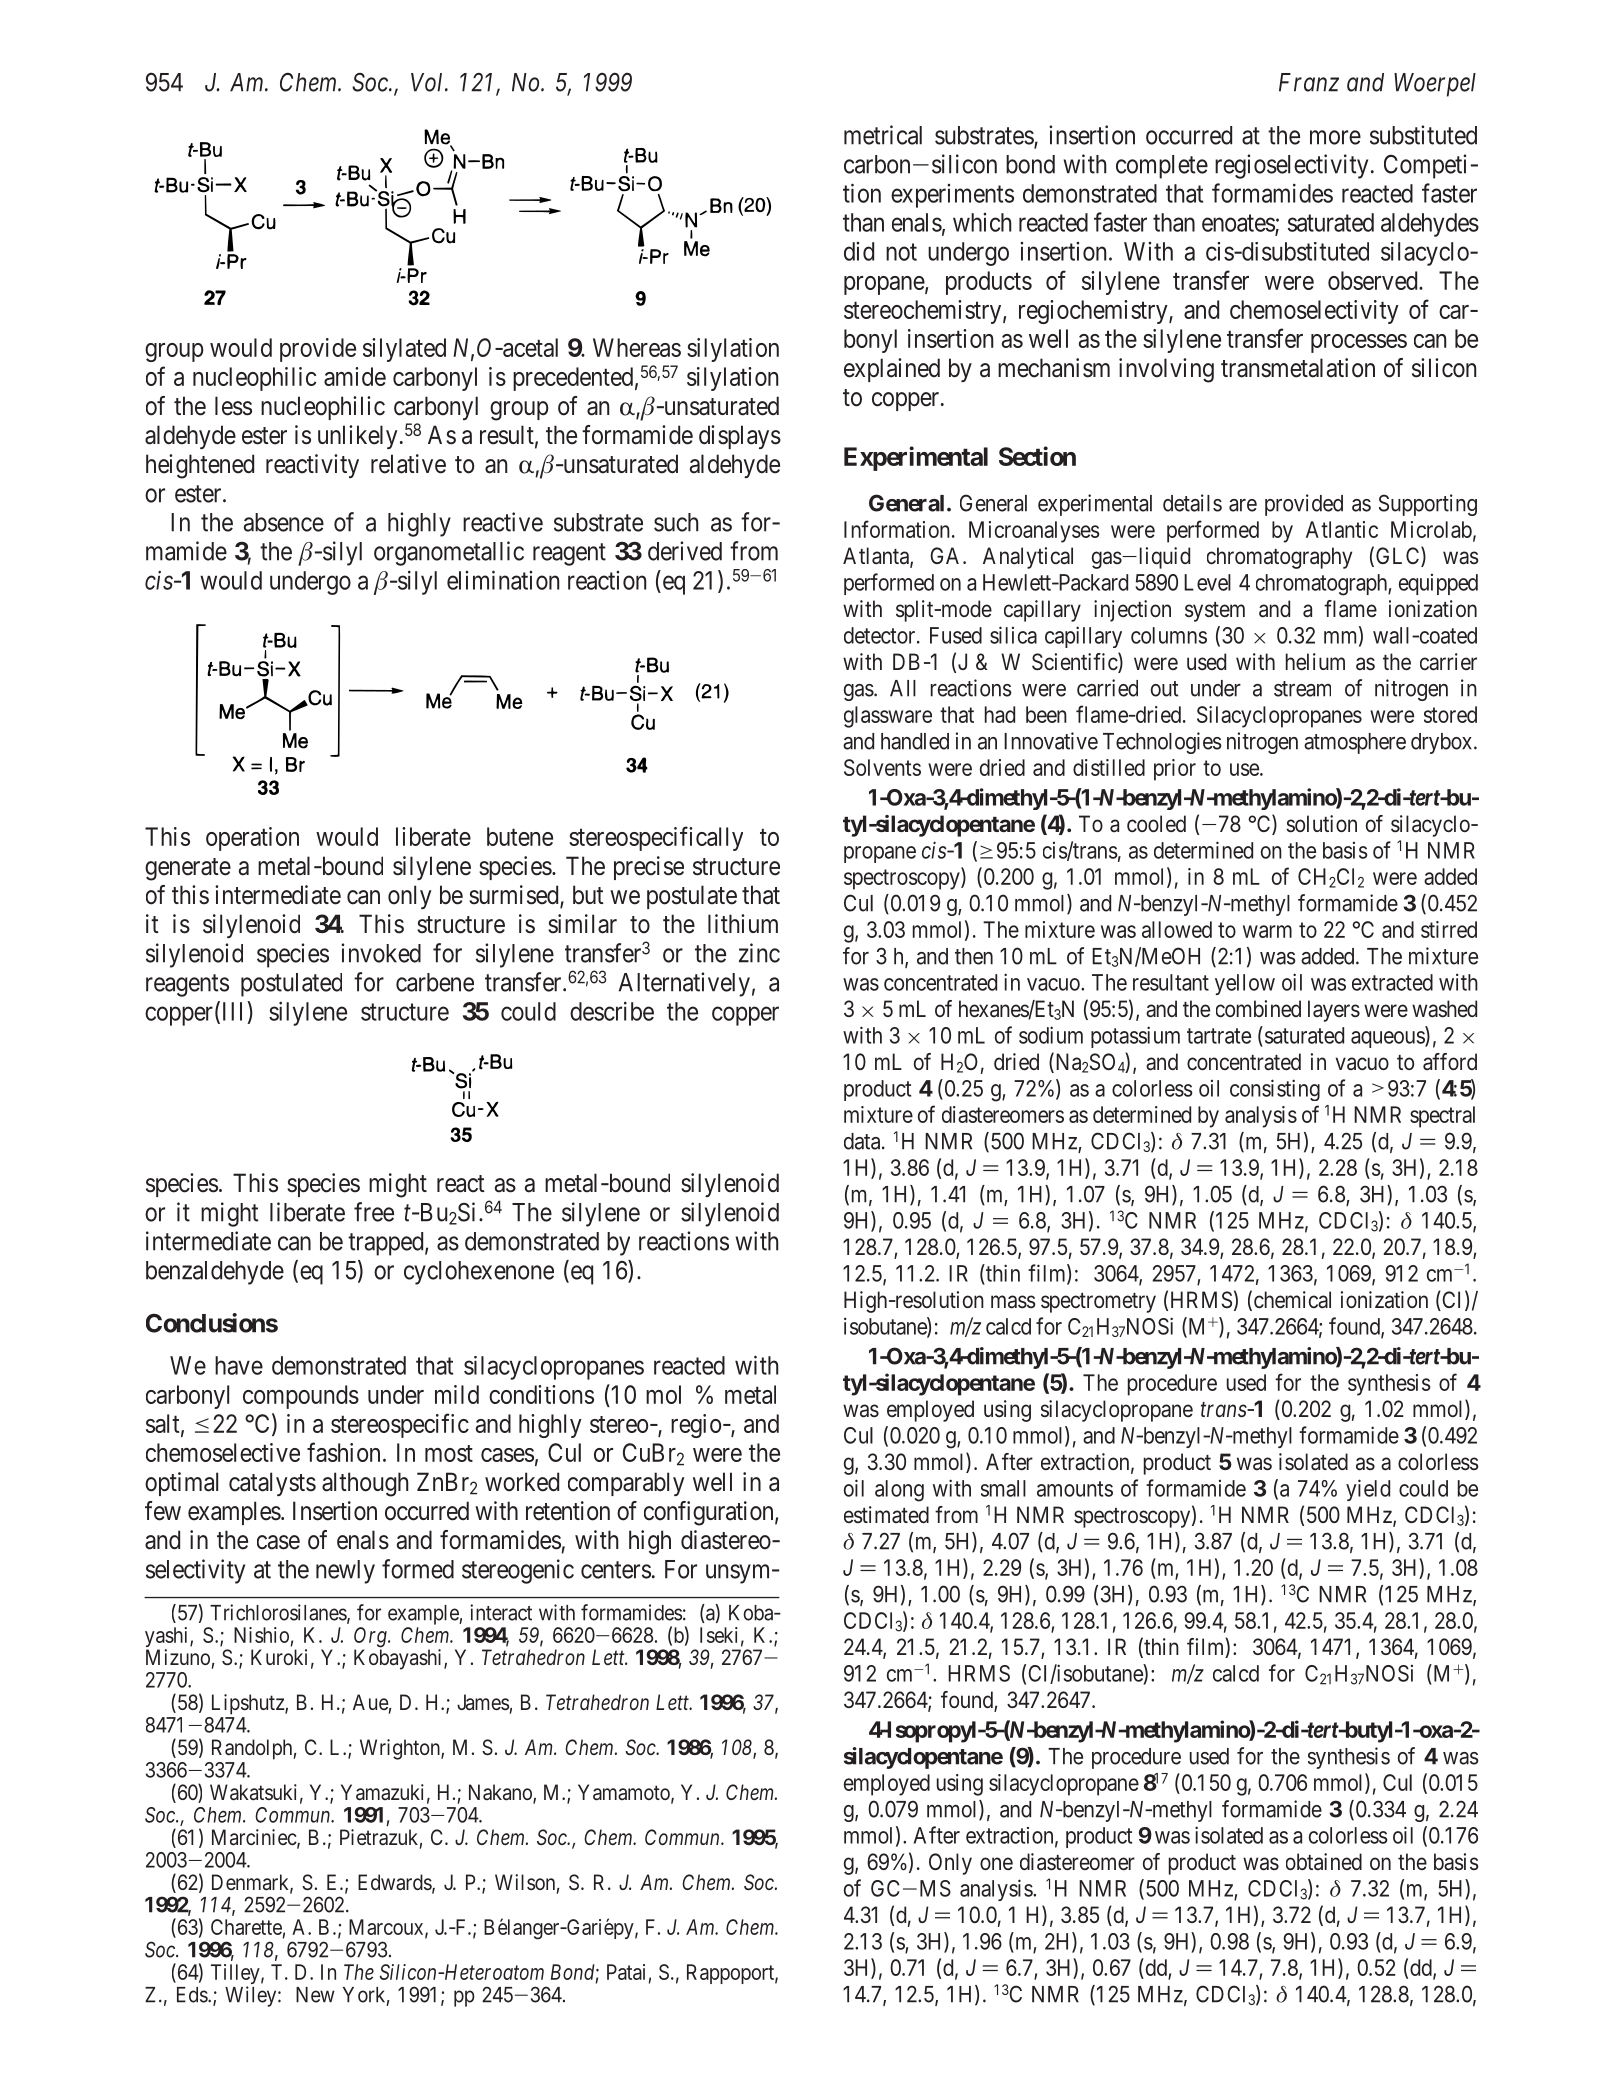 The image size is (1622, 2099). What do you see at coordinates (863, 1141) in the document?
I see `data` at bounding box center [863, 1141].
